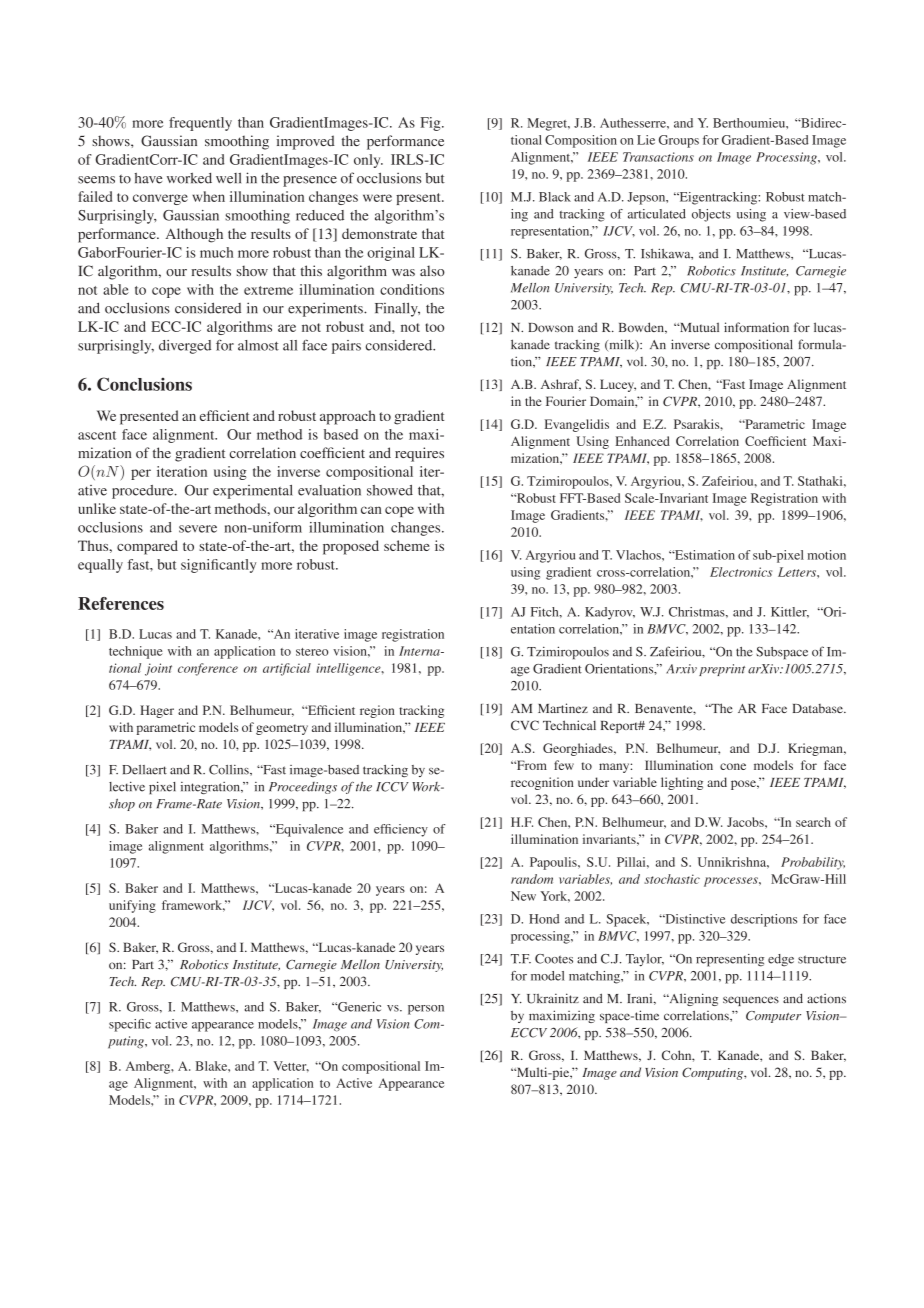 This screenshot has height=1308, width=924. Describe the element at coordinates (432, 124) in the screenshot. I see `Fig` at that location.
